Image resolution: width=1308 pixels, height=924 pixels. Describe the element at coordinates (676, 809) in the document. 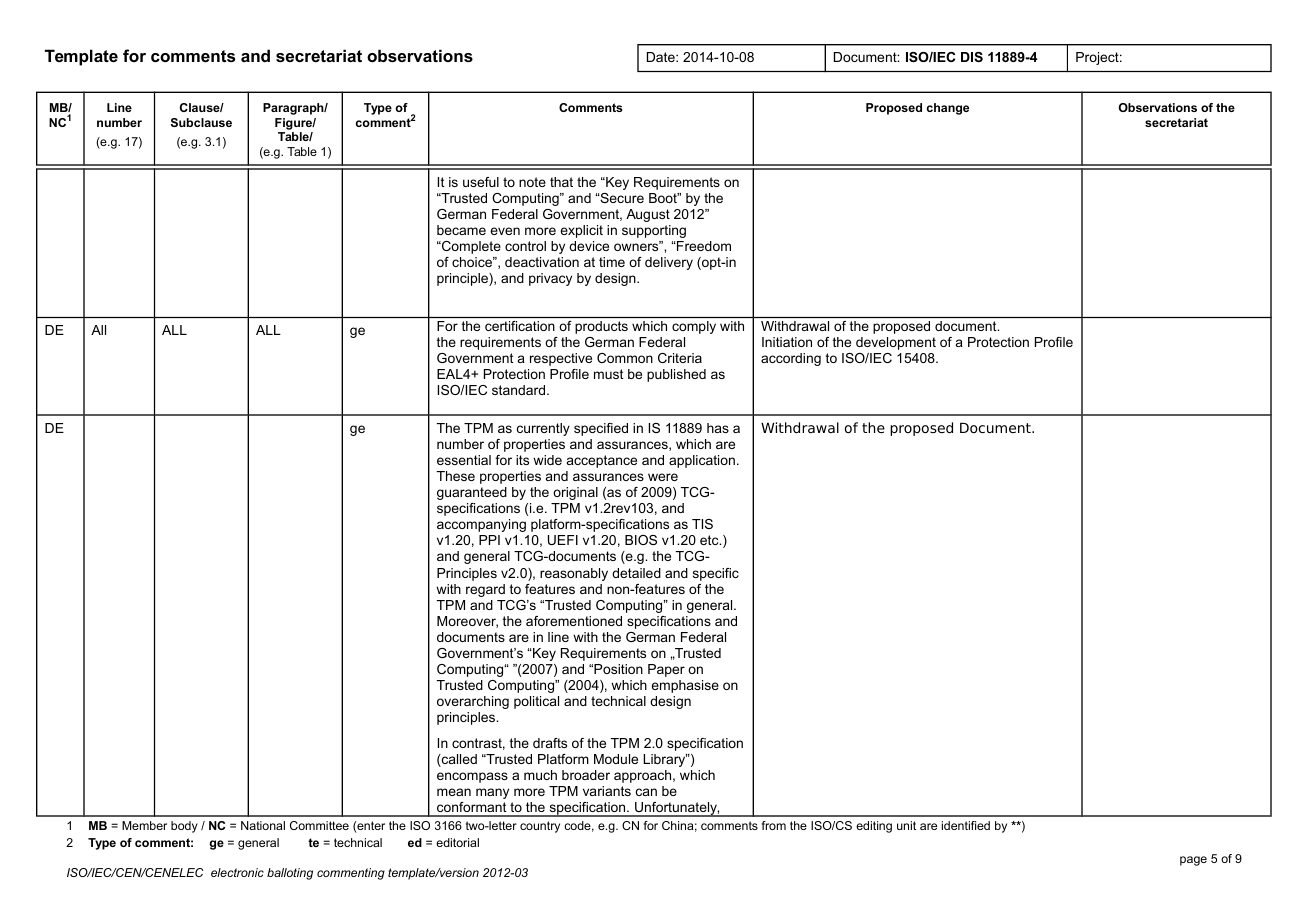

I see `Unfortunately` at that location.
